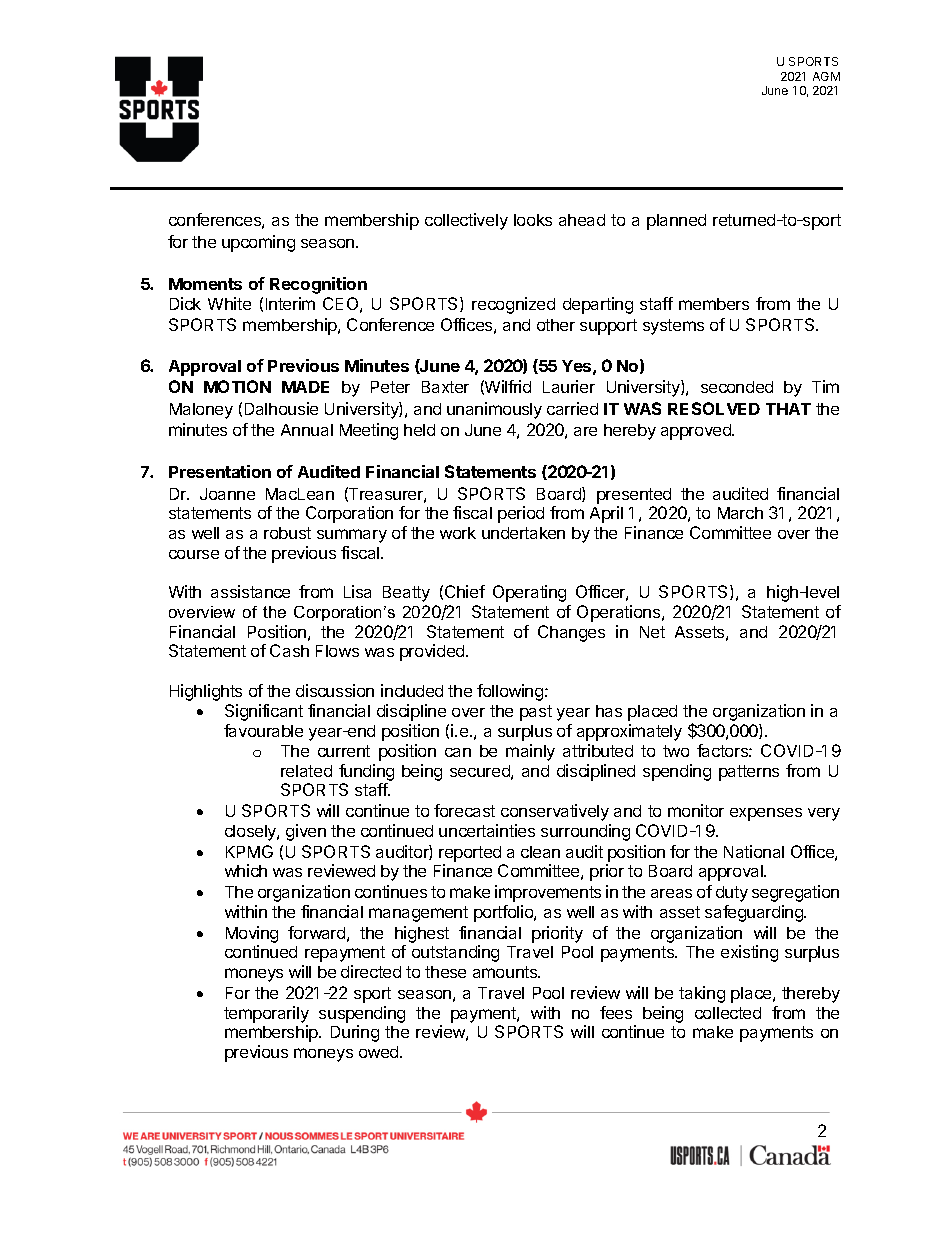 Image resolution: width=952 pixels, height=1233 pixels. Describe the element at coordinates (266, 1014) in the document. I see `temporarily` at that location.
